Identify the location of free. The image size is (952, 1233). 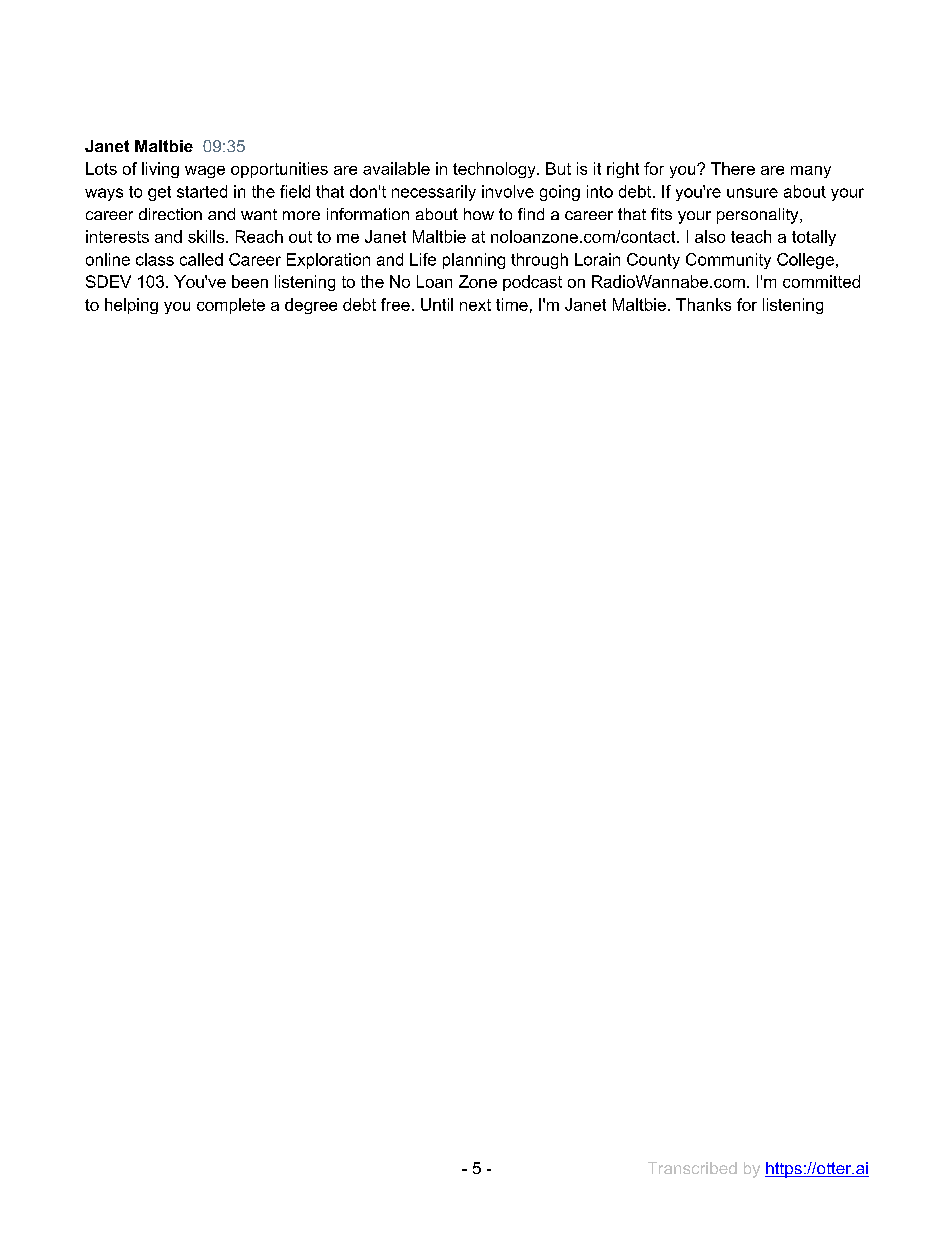
(395, 304).
